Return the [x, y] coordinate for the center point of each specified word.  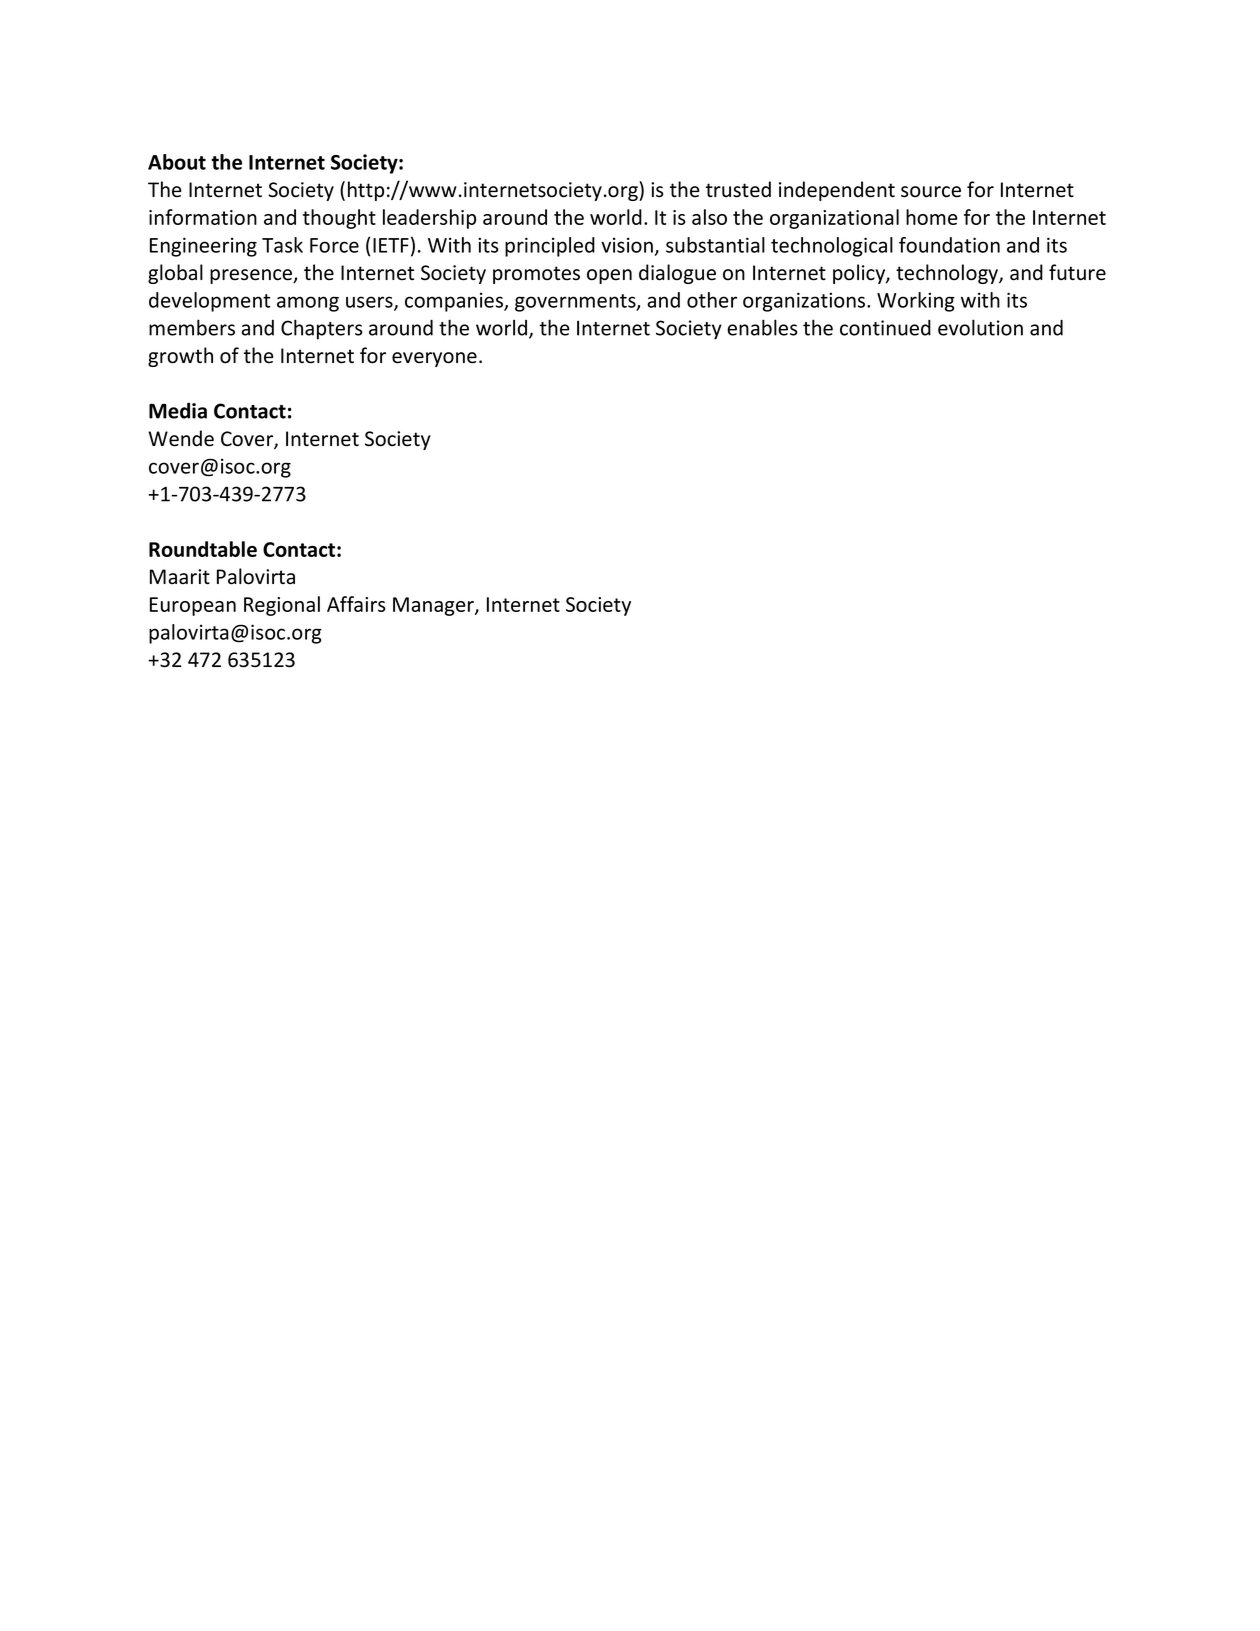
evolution [980, 327]
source [931, 192]
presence [252, 276]
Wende [181, 438]
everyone [434, 359]
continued [885, 328]
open [609, 276]
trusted [738, 189]
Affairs [356, 604]
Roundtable [203, 549]
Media [178, 410]
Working [916, 302]
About [177, 162]
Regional [282, 606]
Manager [434, 606]
